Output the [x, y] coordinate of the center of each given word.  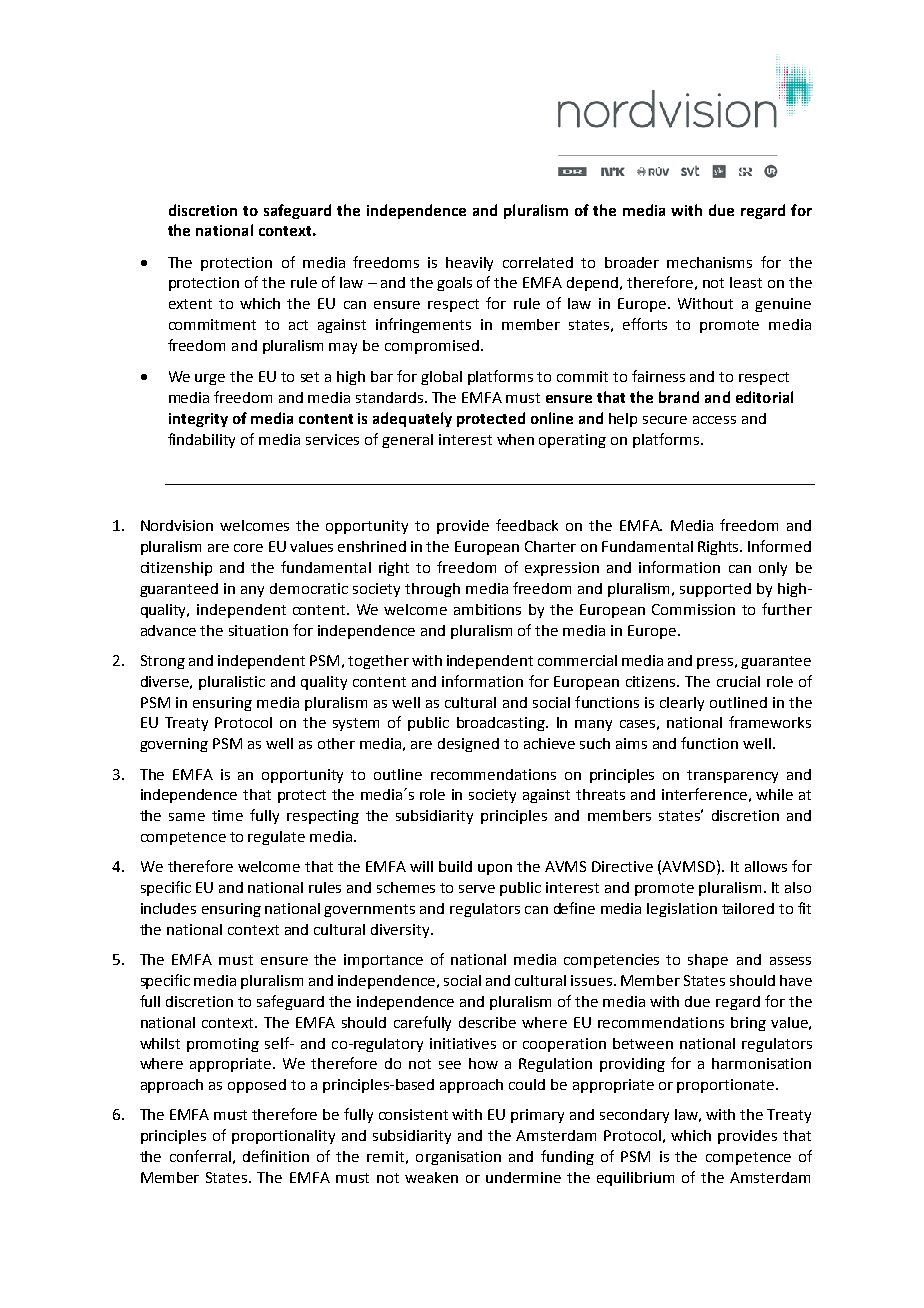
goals [454, 284]
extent [190, 304]
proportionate [727, 1086]
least [746, 282]
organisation [458, 1158]
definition [276, 1156]
